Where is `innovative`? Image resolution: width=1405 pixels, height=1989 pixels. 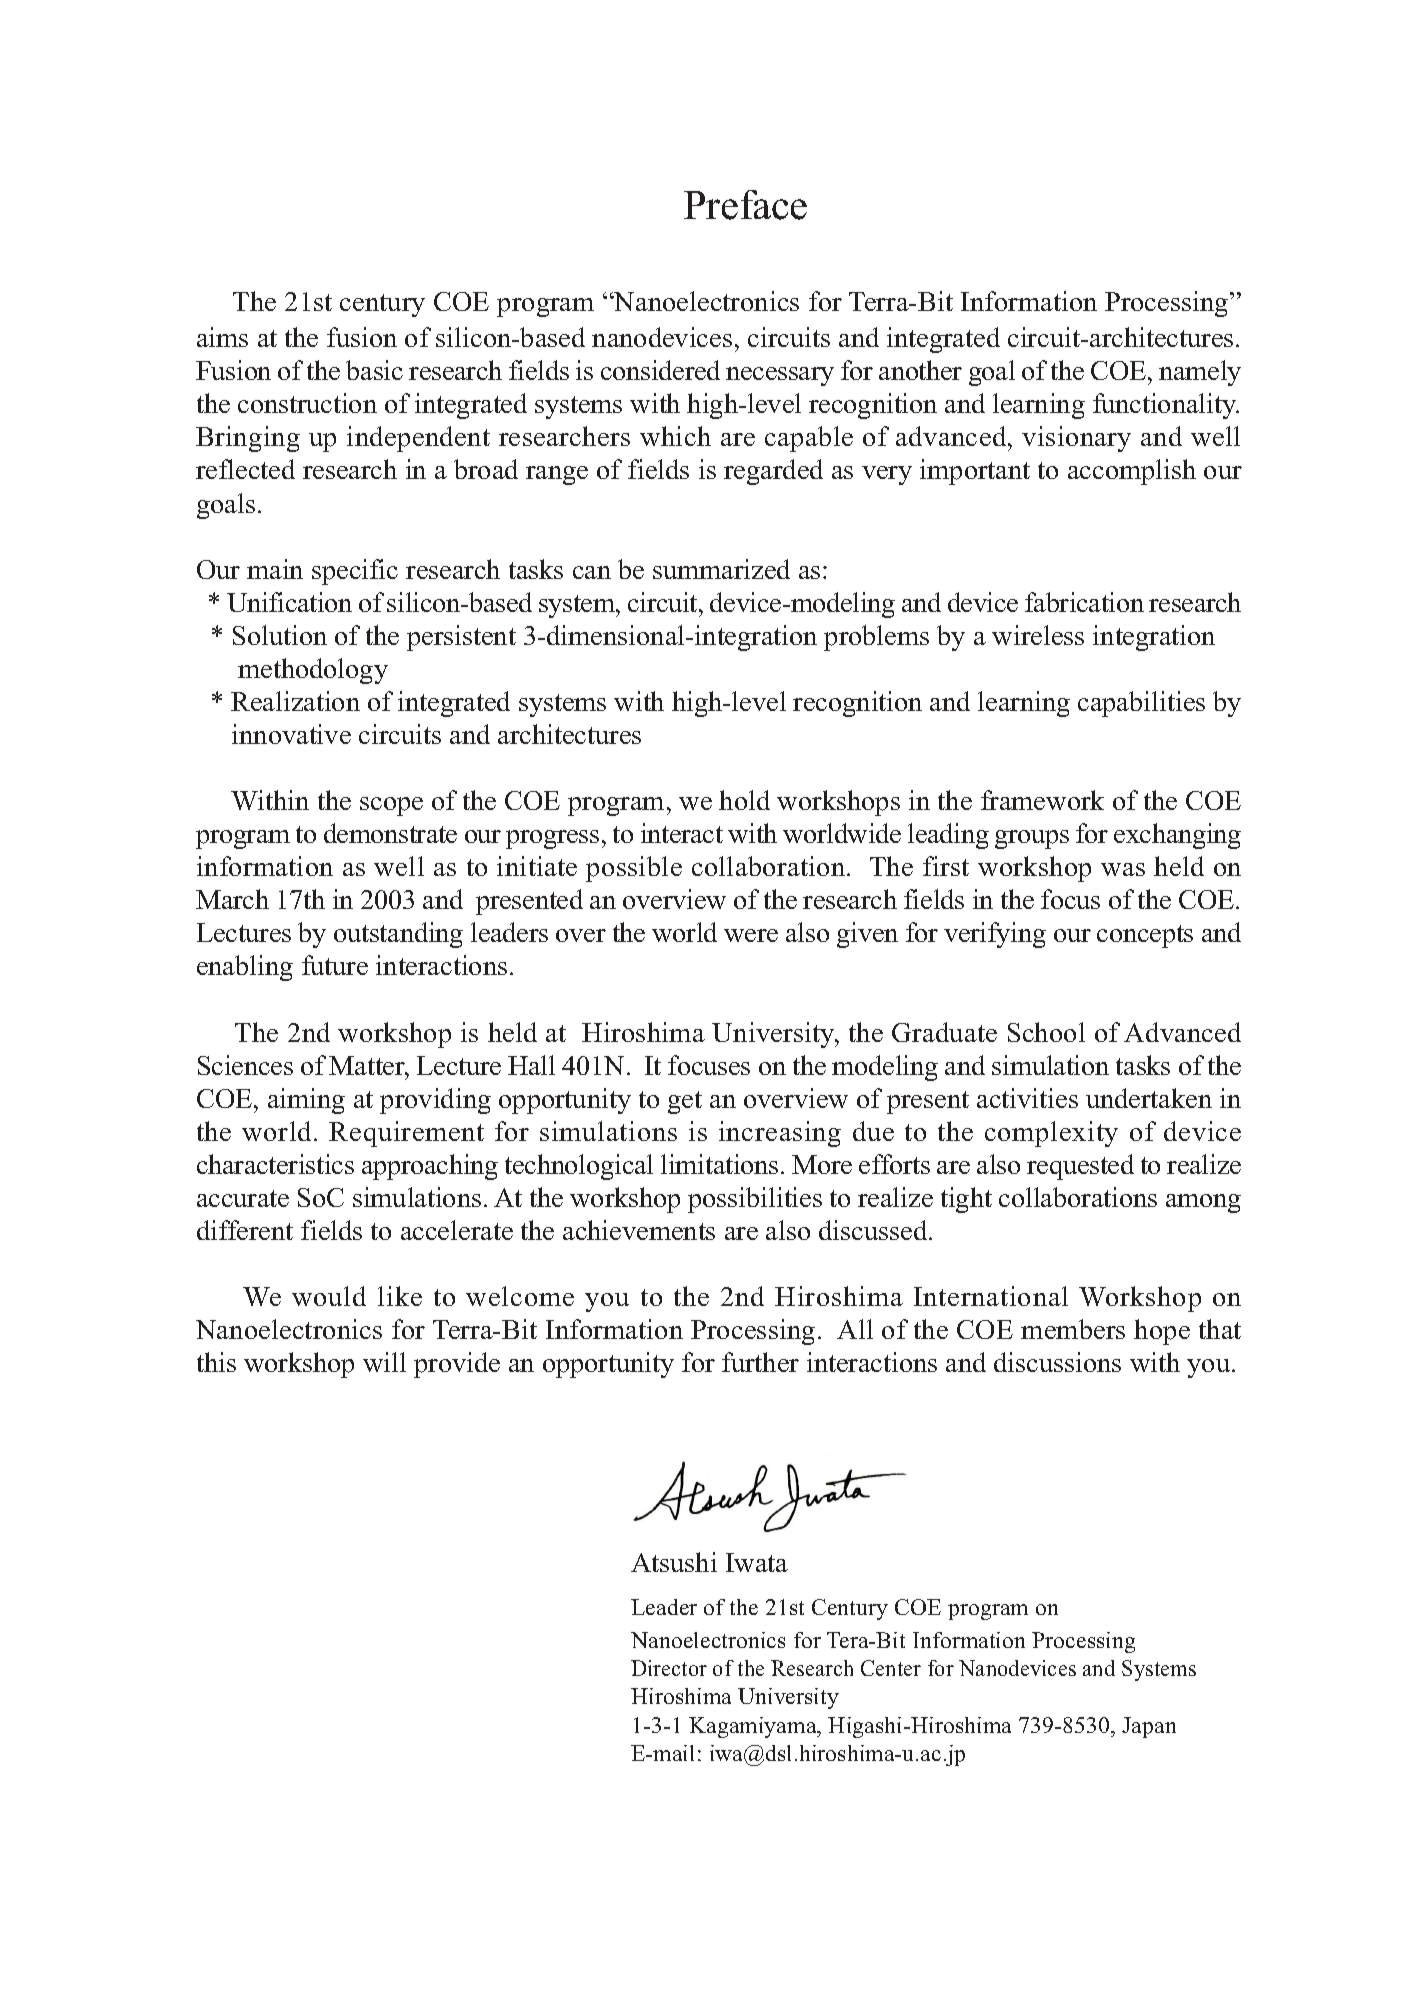 innovative is located at coordinates (291, 734).
